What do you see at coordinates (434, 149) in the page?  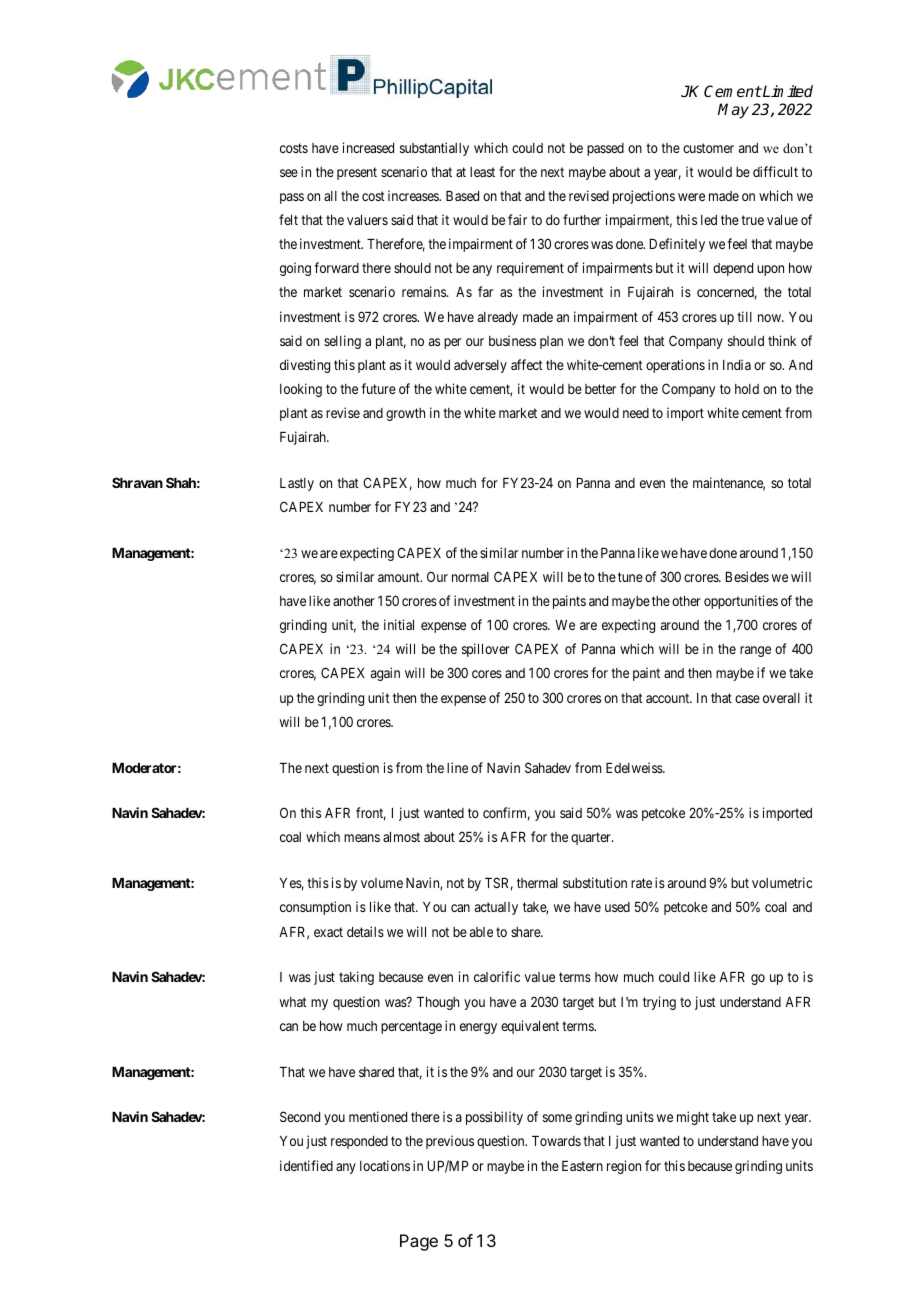 I see `substantially` at bounding box center [434, 149].
